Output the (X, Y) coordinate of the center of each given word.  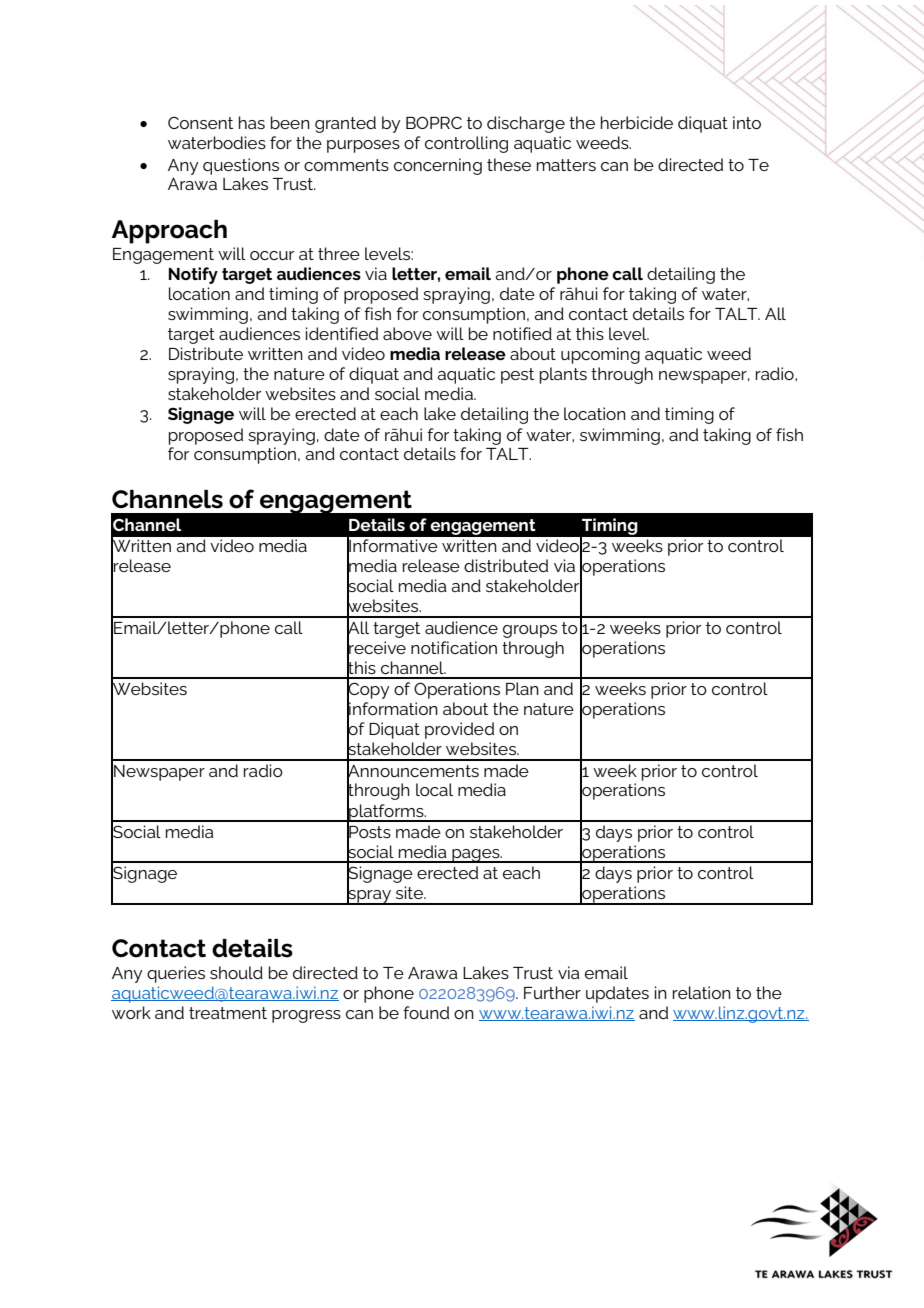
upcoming (600, 355)
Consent (200, 123)
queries (176, 974)
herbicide (637, 122)
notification (454, 647)
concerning (438, 166)
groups (530, 631)
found (426, 1012)
